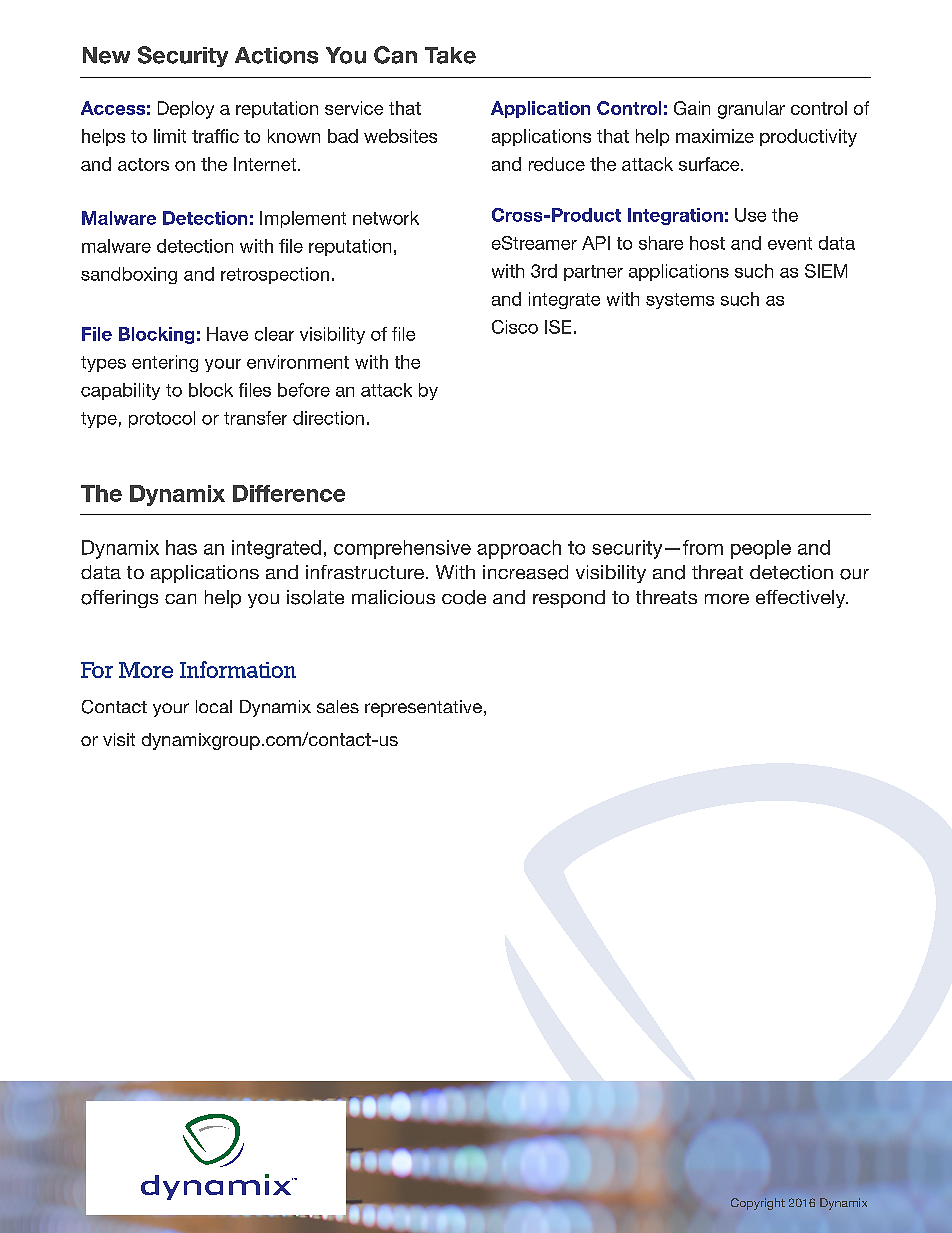 This page has width=952, height=1233. Describe the element at coordinates (751, 110) in the page. I see `granular` at that location.
